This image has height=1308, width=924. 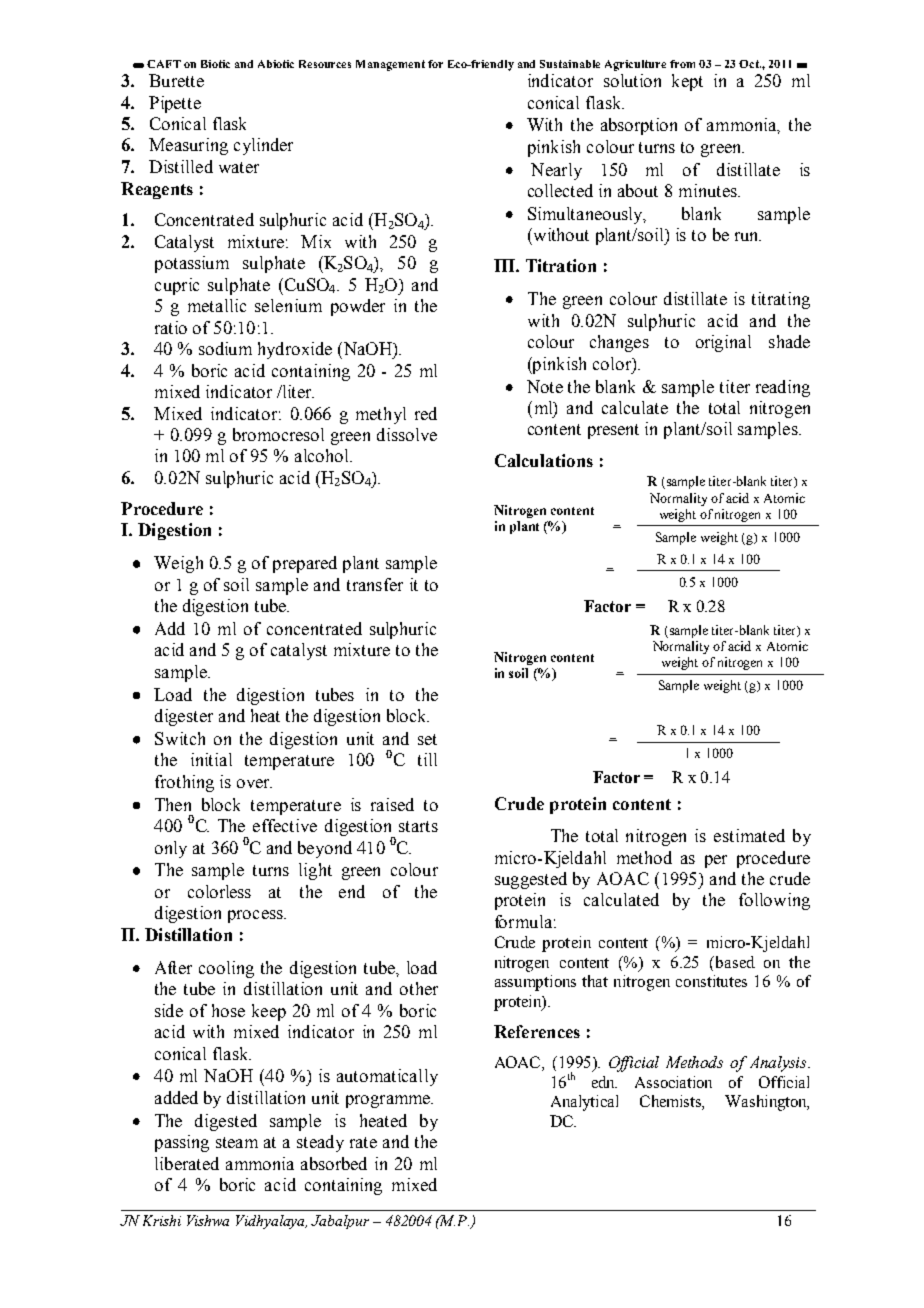 I want to click on digested, so click(x=226, y=1122).
